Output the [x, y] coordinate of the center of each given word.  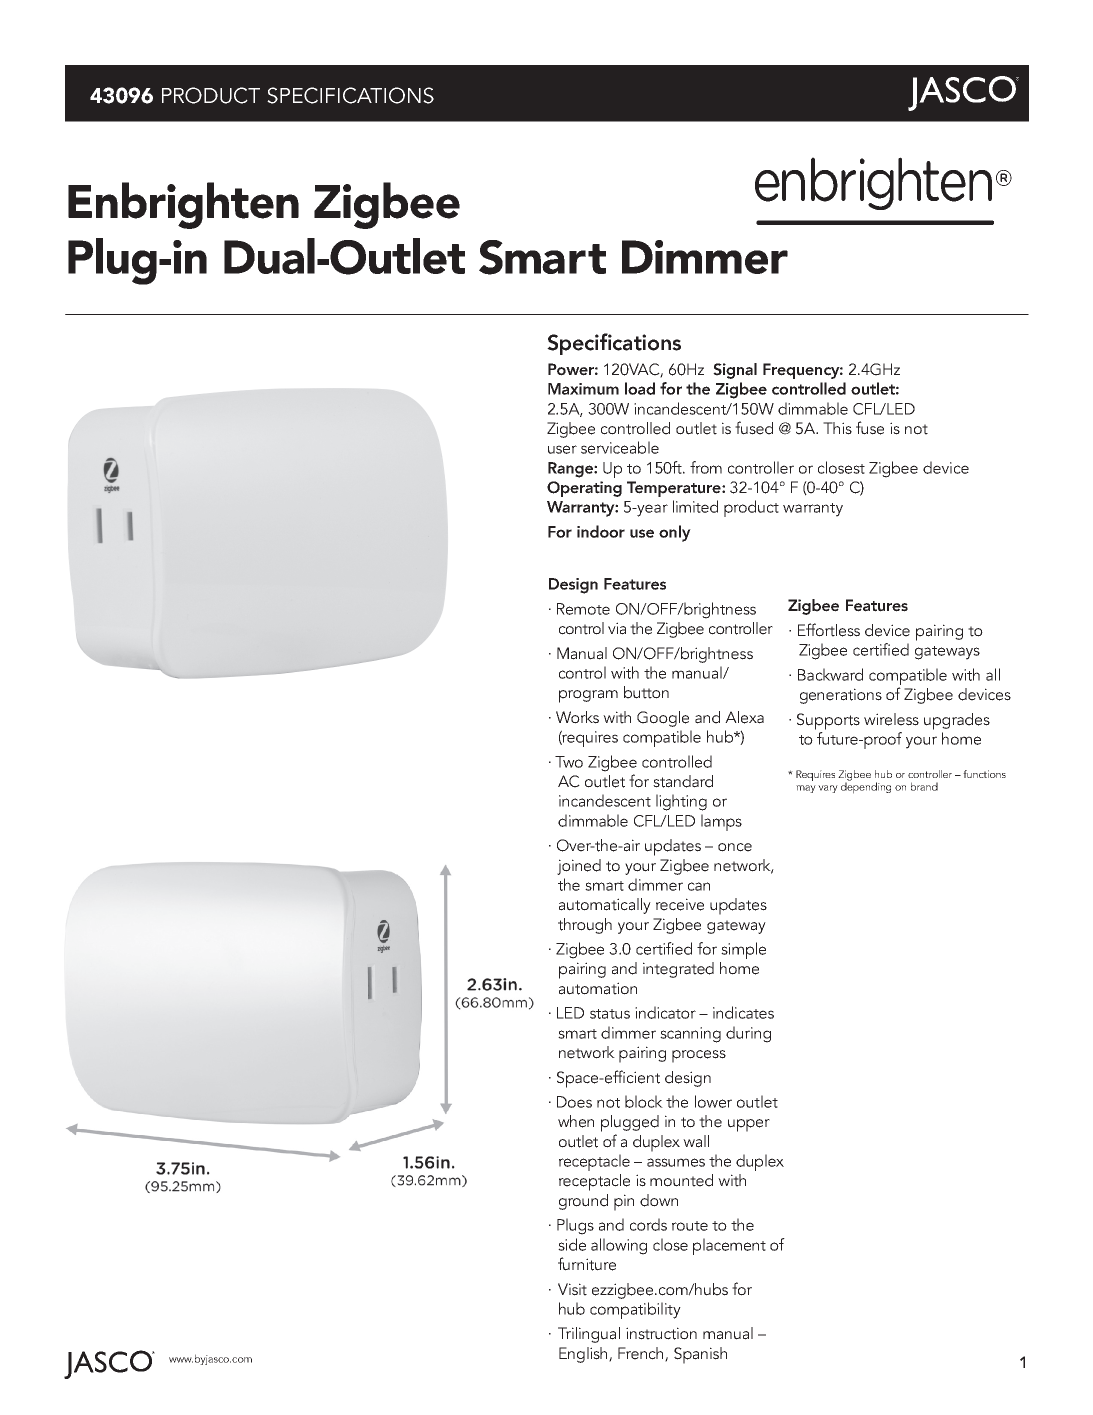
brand [924, 786]
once [735, 847]
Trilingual [589, 1335]
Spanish [700, 1355]
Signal [735, 371]
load [640, 388]
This [837, 428]
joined [579, 867]
